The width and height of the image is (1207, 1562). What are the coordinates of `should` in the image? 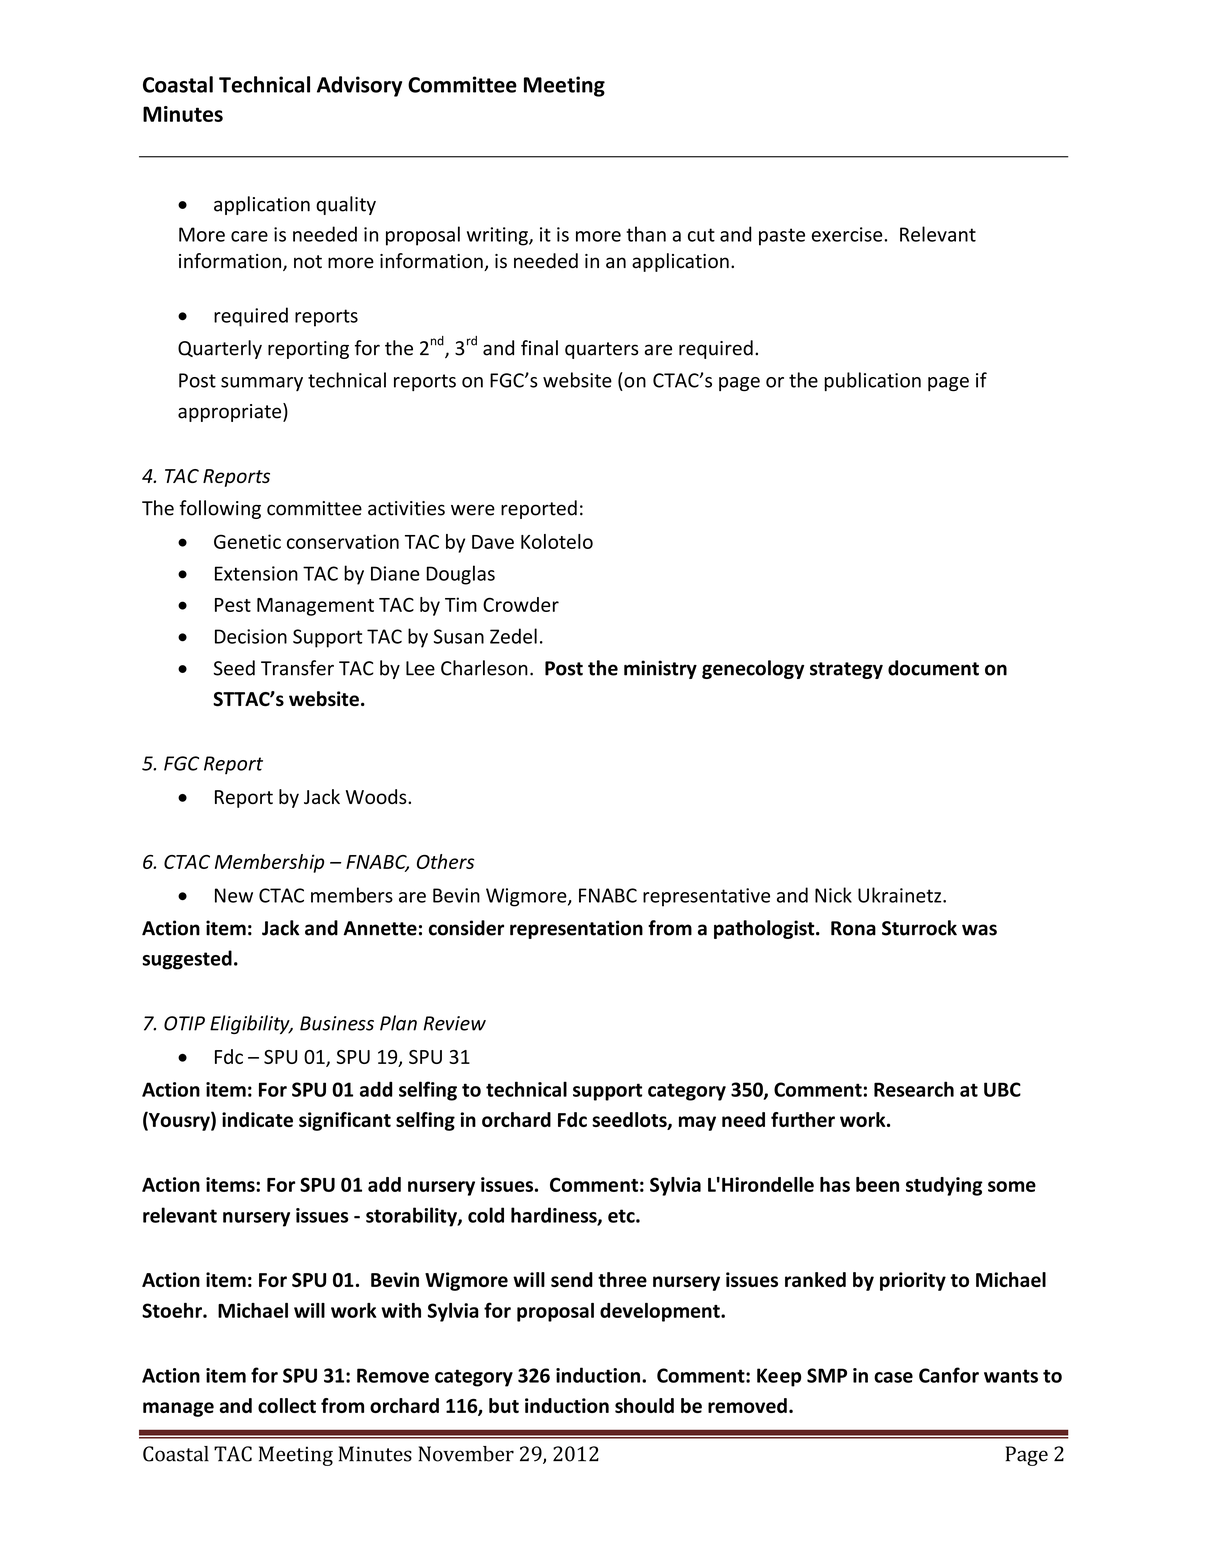 It's located at (644, 1405).
